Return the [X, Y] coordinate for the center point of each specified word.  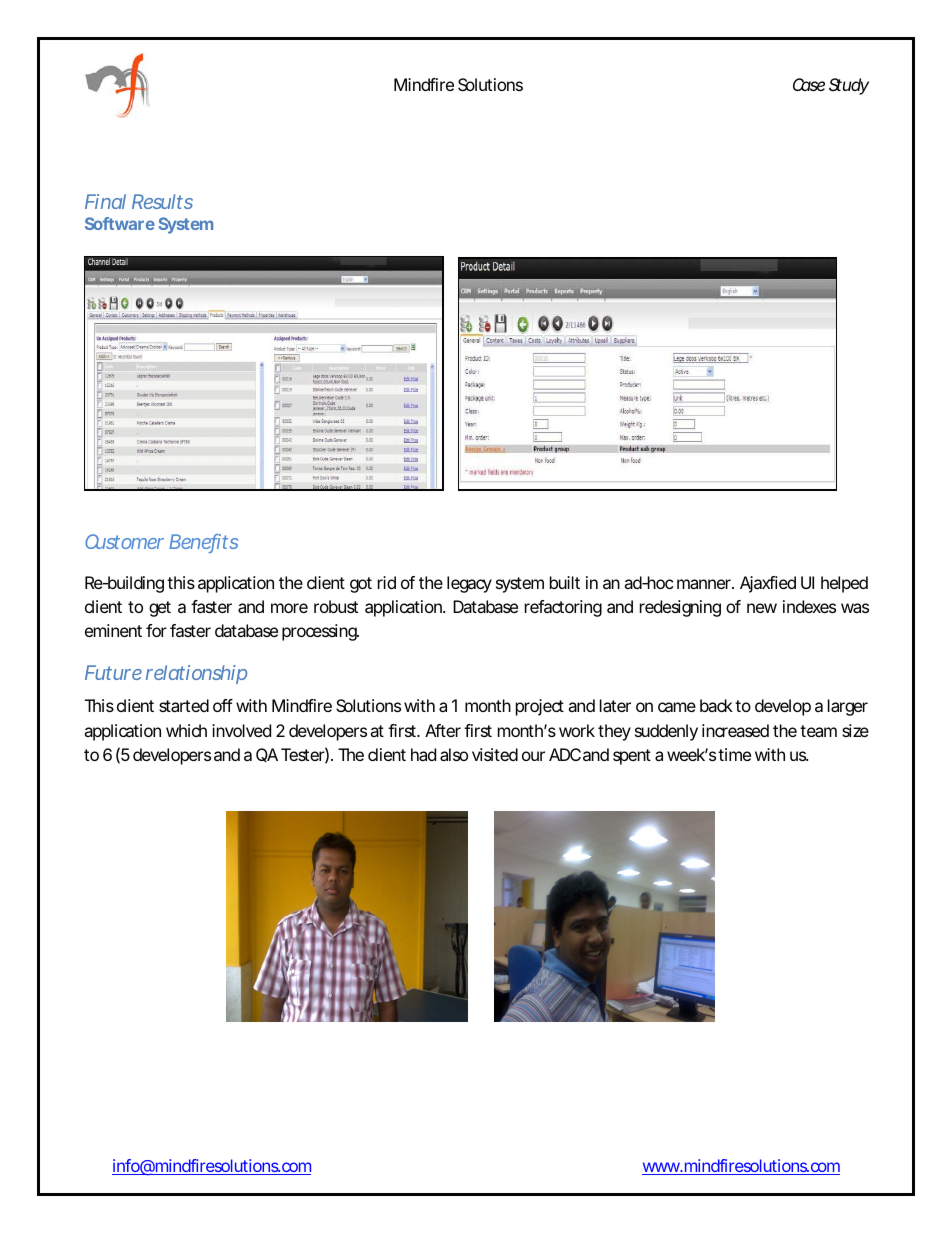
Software [120, 223]
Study [849, 86]
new [762, 608]
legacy [469, 584]
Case [809, 84]
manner [705, 584]
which [186, 730]
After [443, 730]
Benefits [203, 543]
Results [162, 201]
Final [105, 201]
